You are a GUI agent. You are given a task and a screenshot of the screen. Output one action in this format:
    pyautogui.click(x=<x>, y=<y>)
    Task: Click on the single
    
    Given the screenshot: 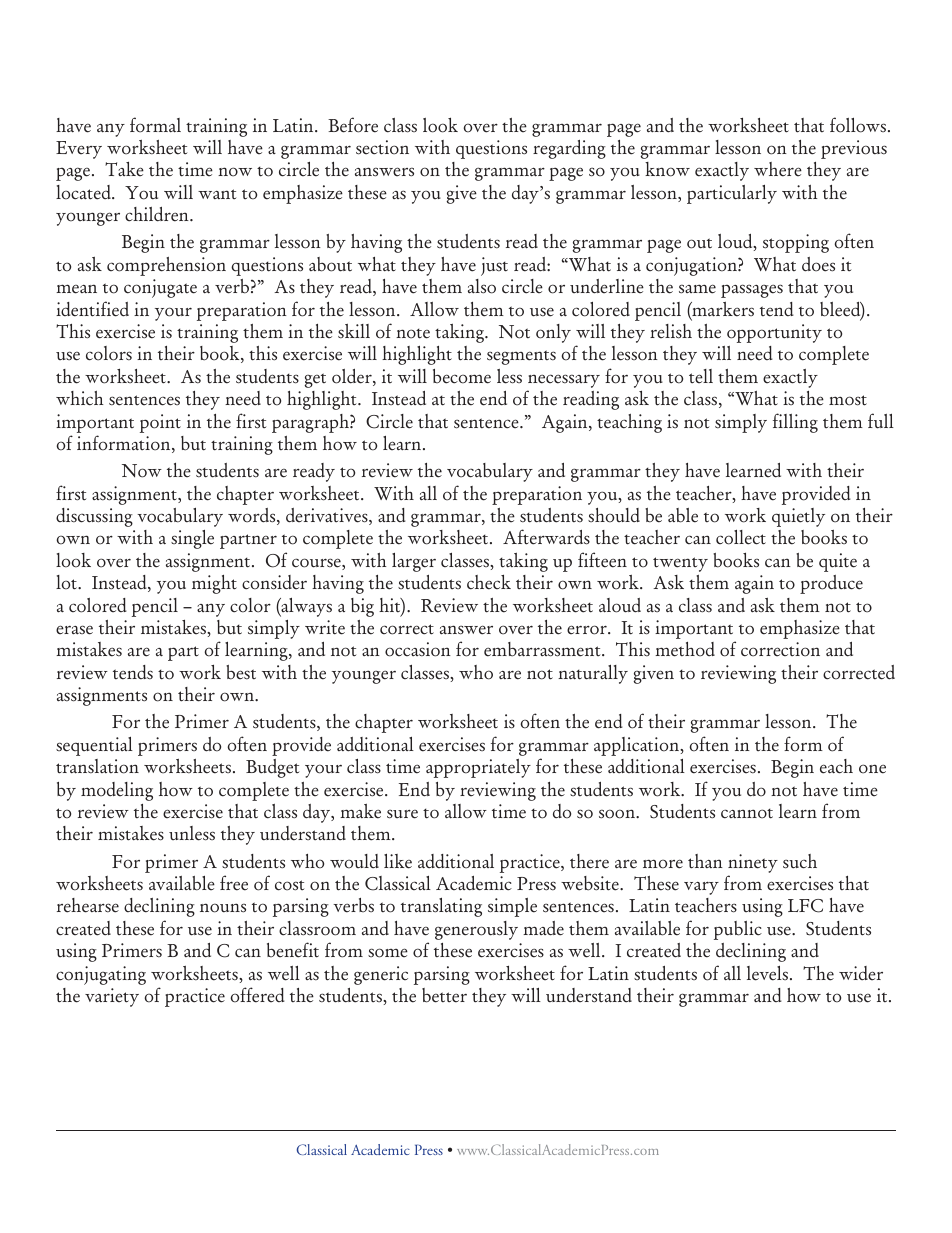 What is the action you would take?
    pyautogui.click(x=192, y=539)
